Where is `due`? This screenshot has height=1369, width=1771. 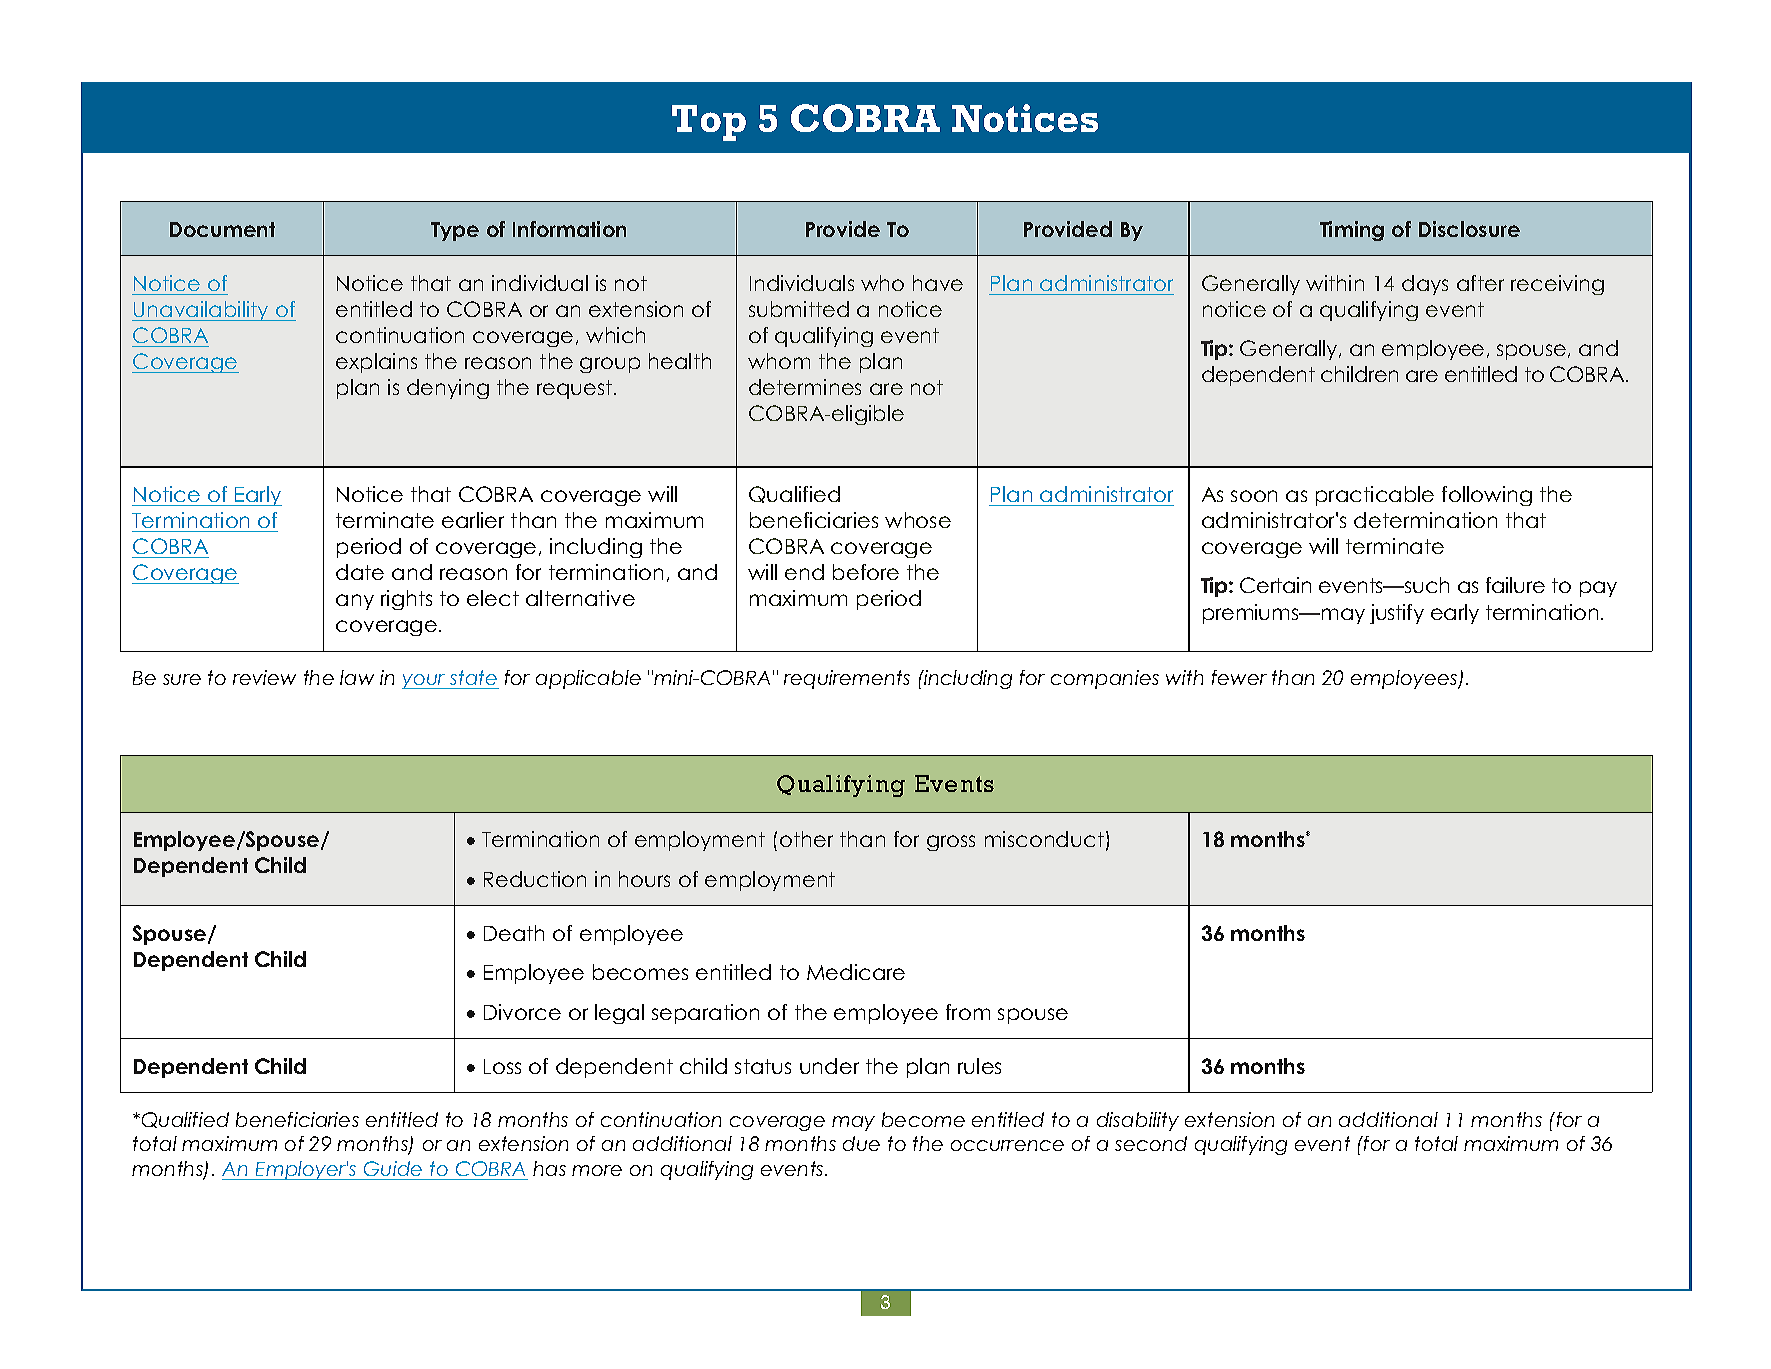
due is located at coordinates (861, 1143).
